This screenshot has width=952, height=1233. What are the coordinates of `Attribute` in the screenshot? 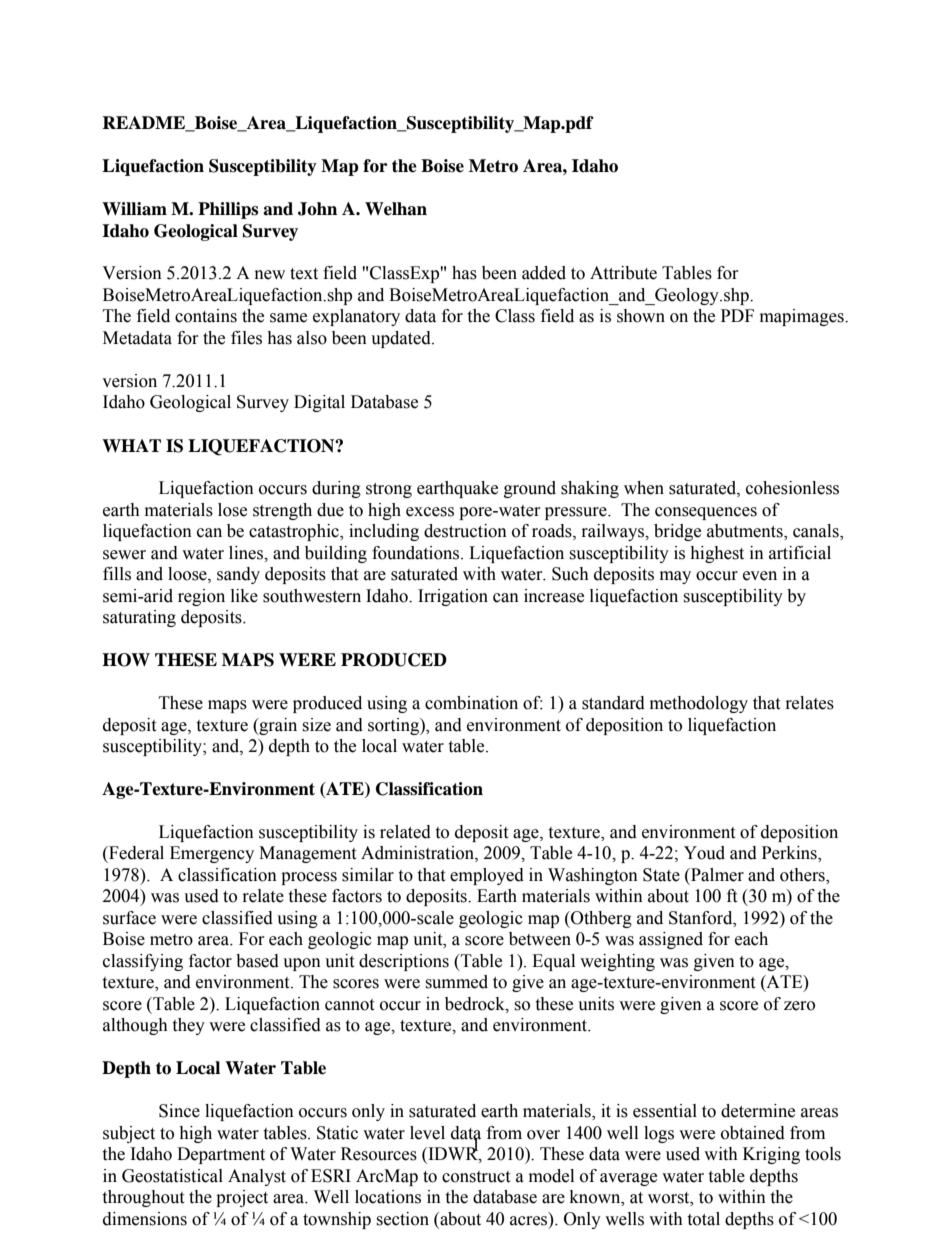 It's located at (623, 273).
